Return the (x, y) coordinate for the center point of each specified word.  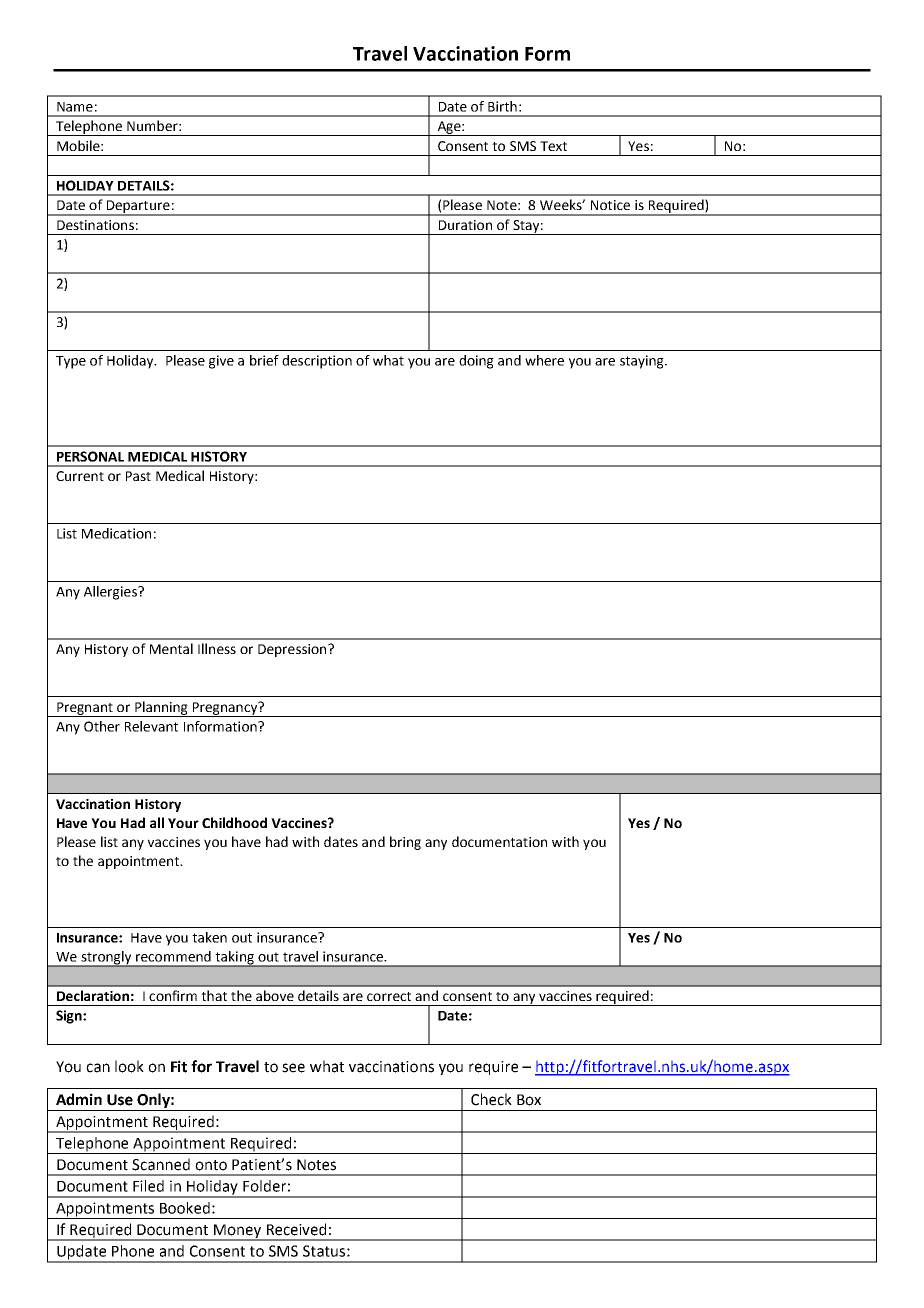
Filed (148, 1186)
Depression (293, 650)
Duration (465, 225)
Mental (171, 648)
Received (296, 1229)
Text (553, 146)
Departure (138, 207)
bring (405, 843)
